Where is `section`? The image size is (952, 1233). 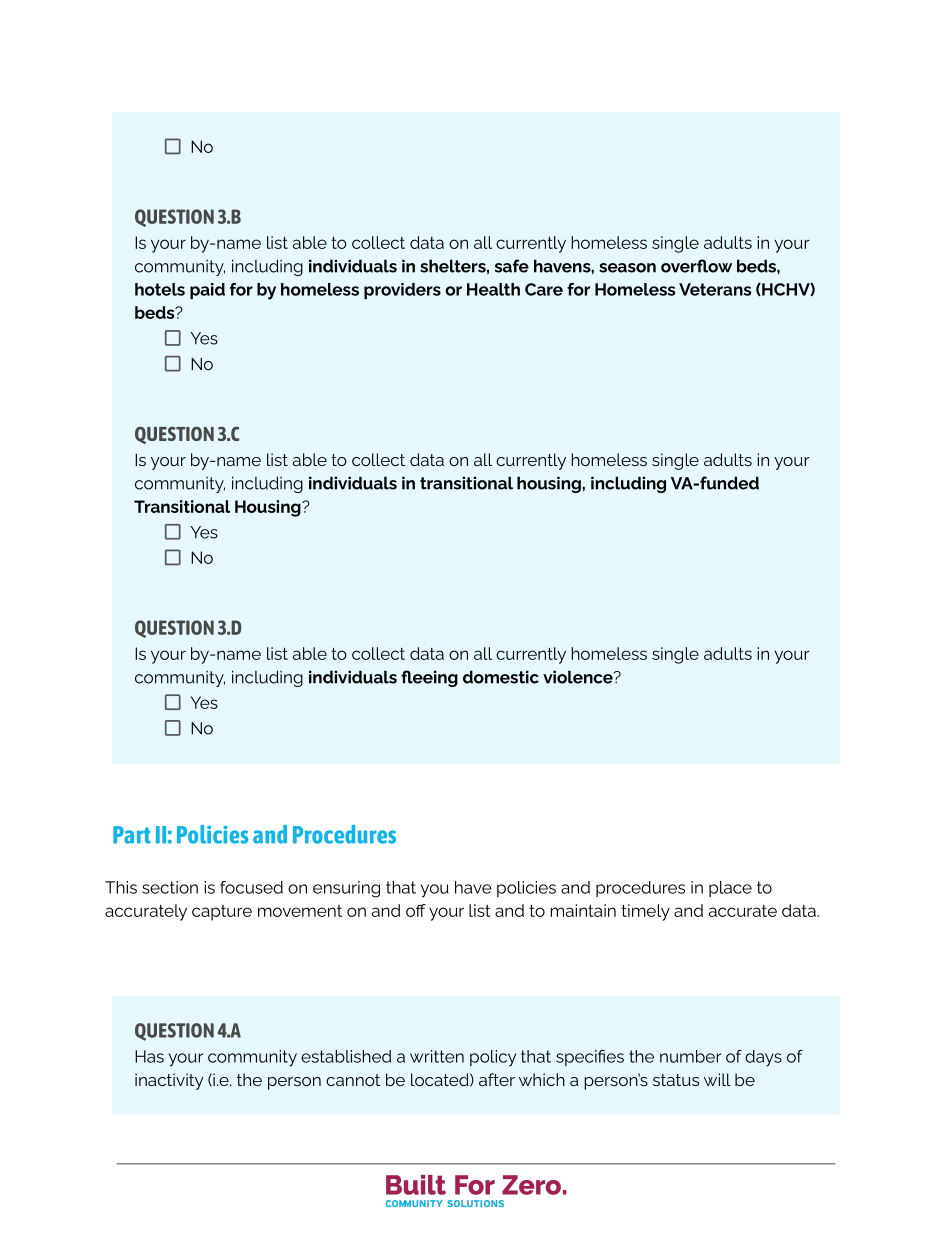 section is located at coordinates (170, 887).
